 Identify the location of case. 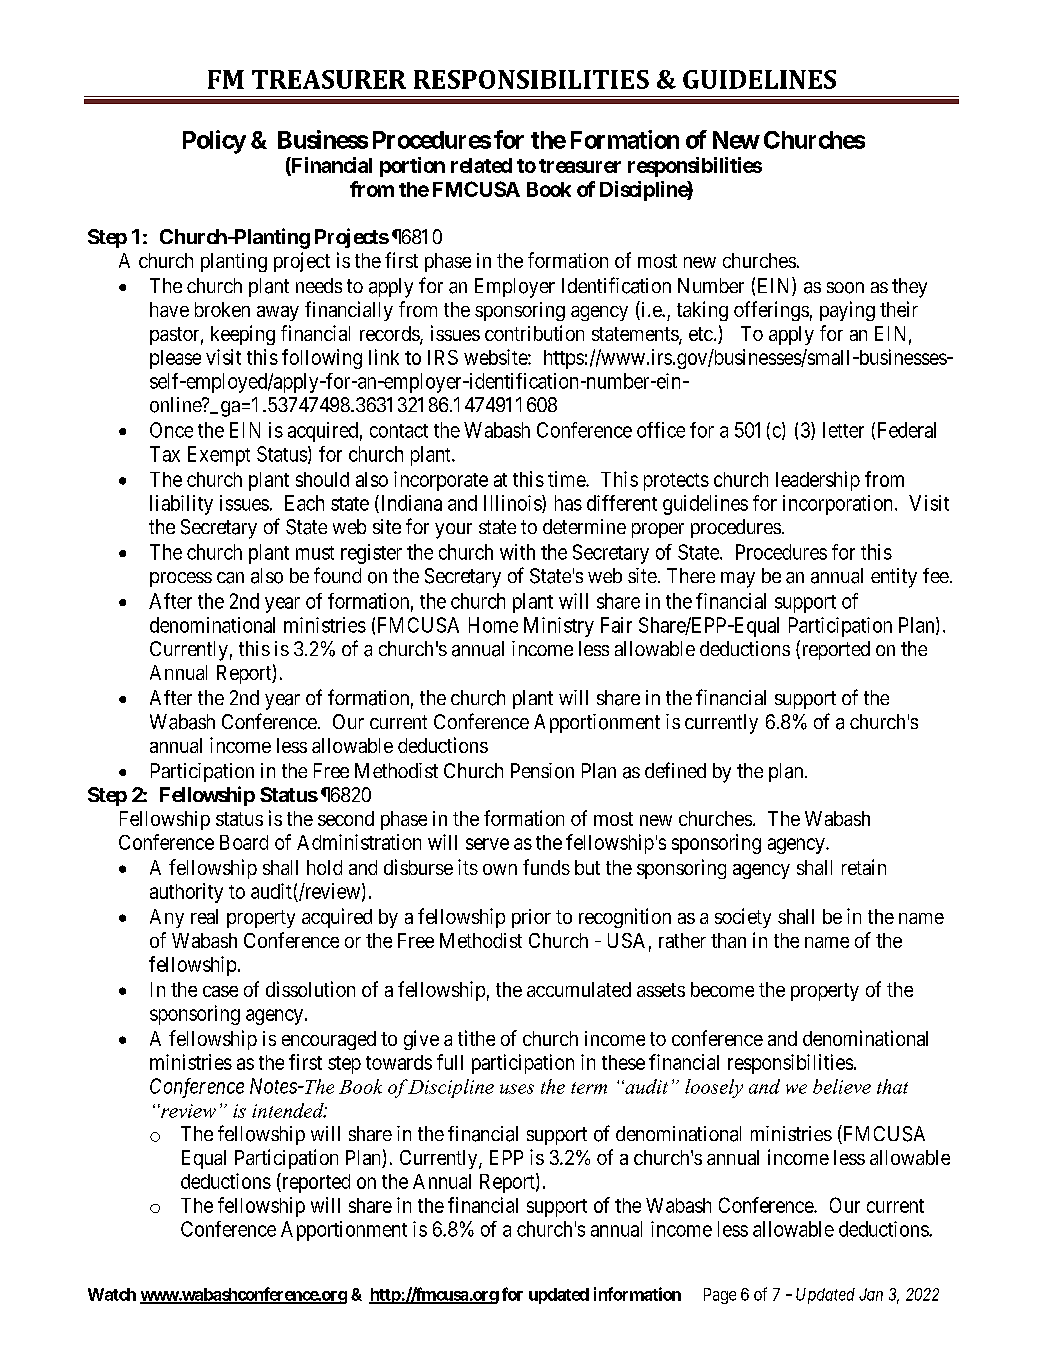
(220, 991).
